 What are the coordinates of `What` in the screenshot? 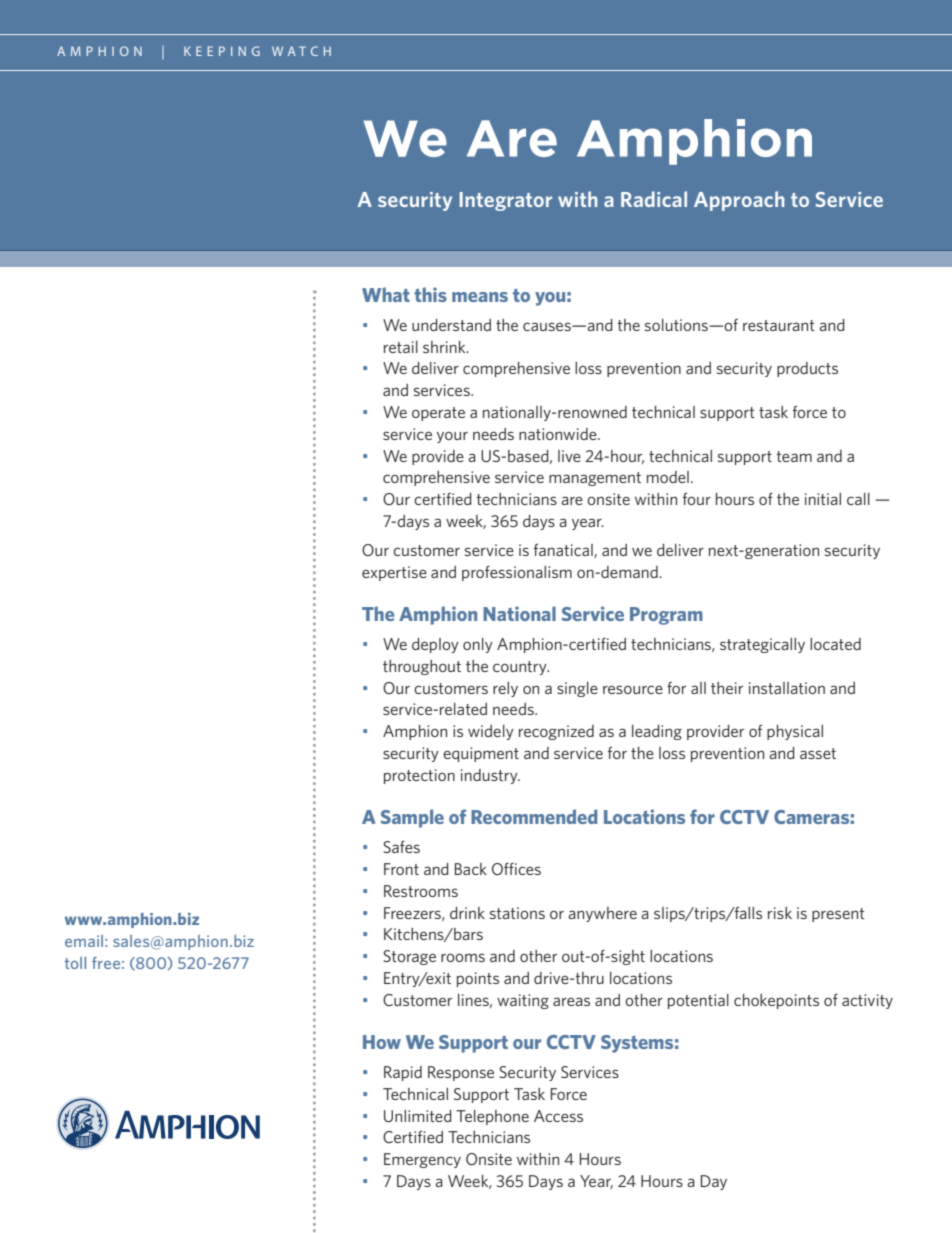 It's located at (386, 294).
